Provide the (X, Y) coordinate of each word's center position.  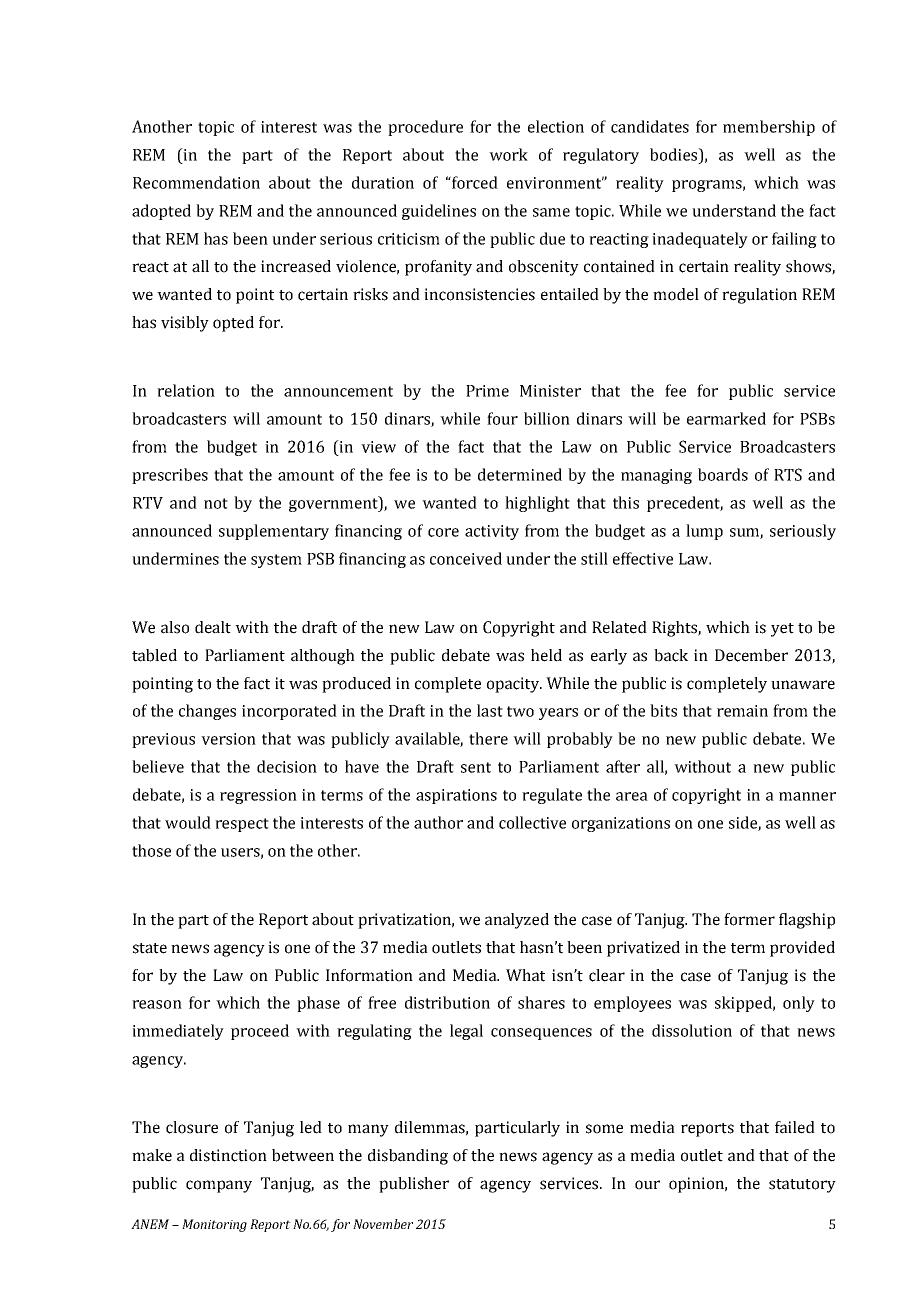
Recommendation (196, 182)
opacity (514, 685)
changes (207, 712)
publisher (414, 1185)
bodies (675, 154)
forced (474, 182)
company (219, 1186)
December (751, 655)
